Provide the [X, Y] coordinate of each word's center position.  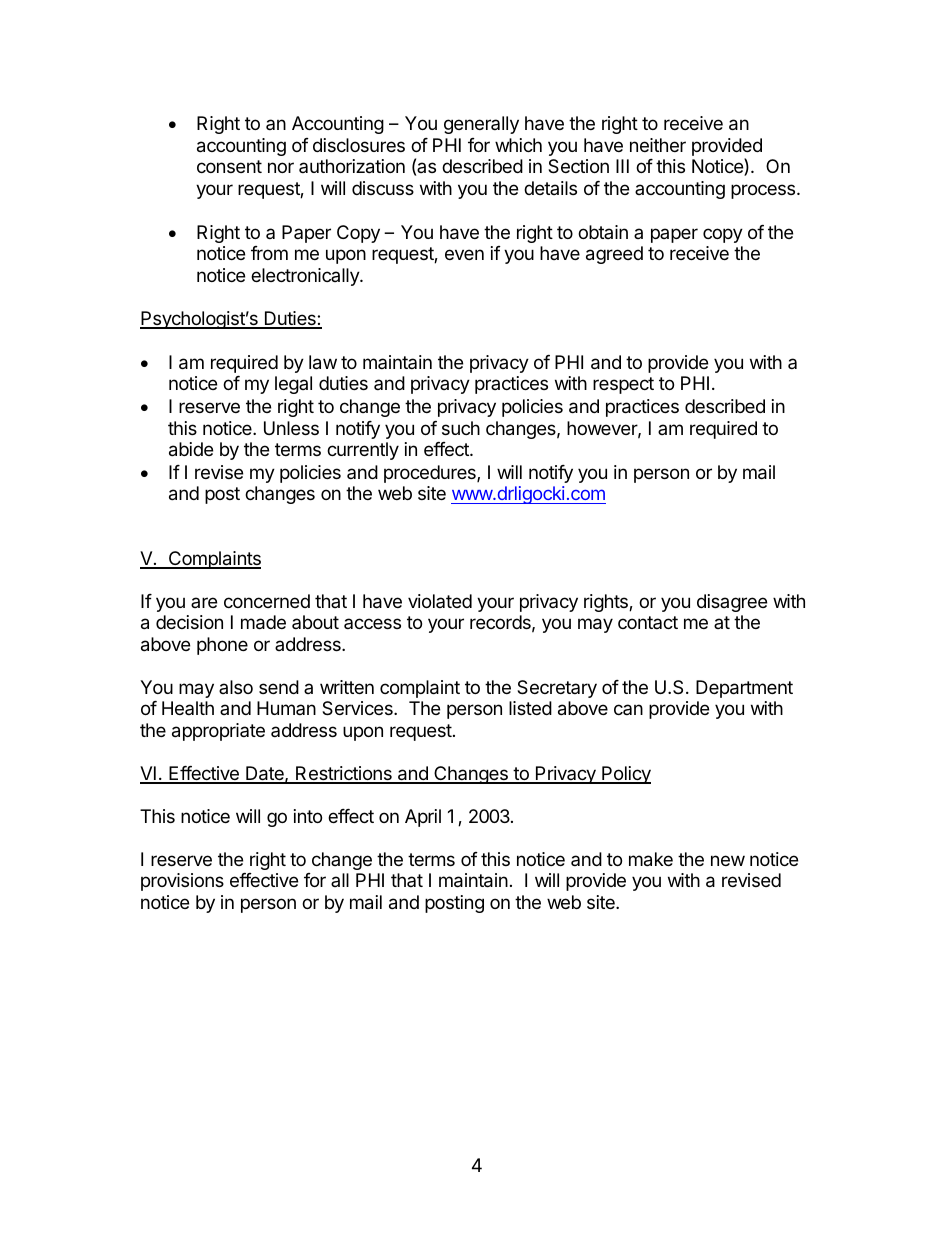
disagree [732, 603]
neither [658, 145]
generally [481, 125]
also [236, 687]
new [728, 860]
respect [623, 385]
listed [530, 708]
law [323, 362]
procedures [431, 474]
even [464, 254]
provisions [182, 882]
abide [191, 449]
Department [744, 689]
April [423, 818]
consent [229, 166]
